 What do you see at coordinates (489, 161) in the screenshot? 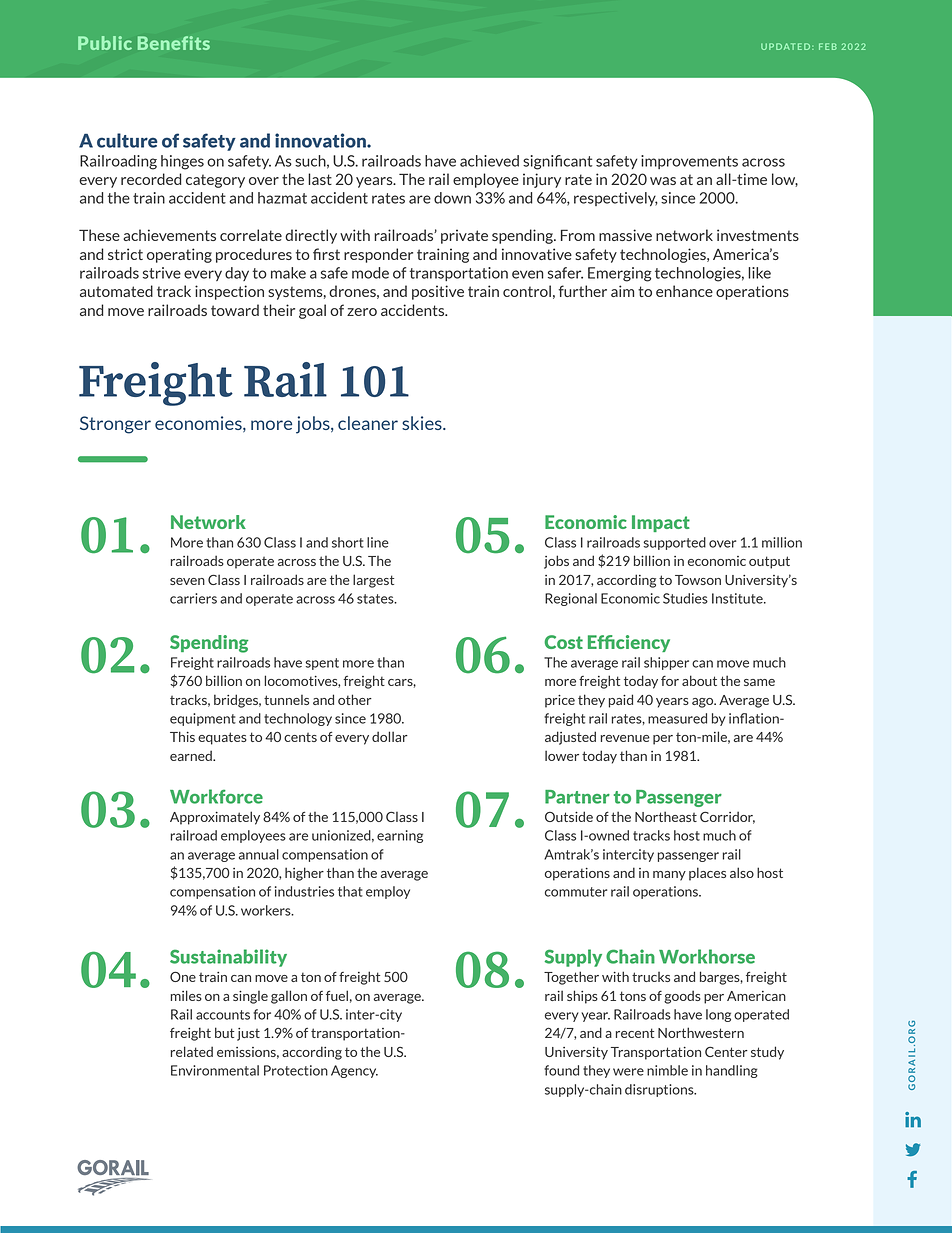
I see `achieved` at bounding box center [489, 161].
